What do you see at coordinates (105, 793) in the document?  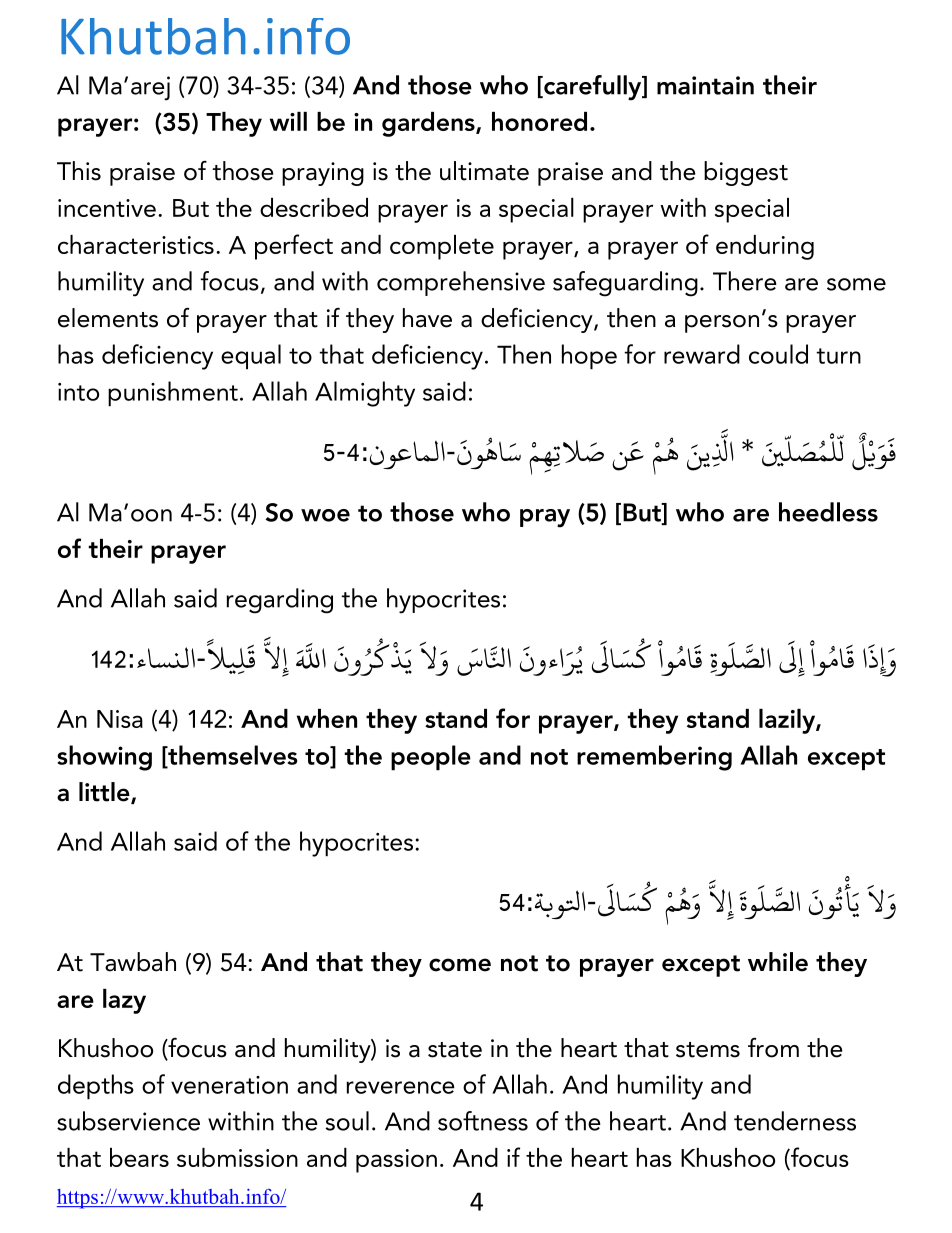 I see `little` at bounding box center [105, 793].
